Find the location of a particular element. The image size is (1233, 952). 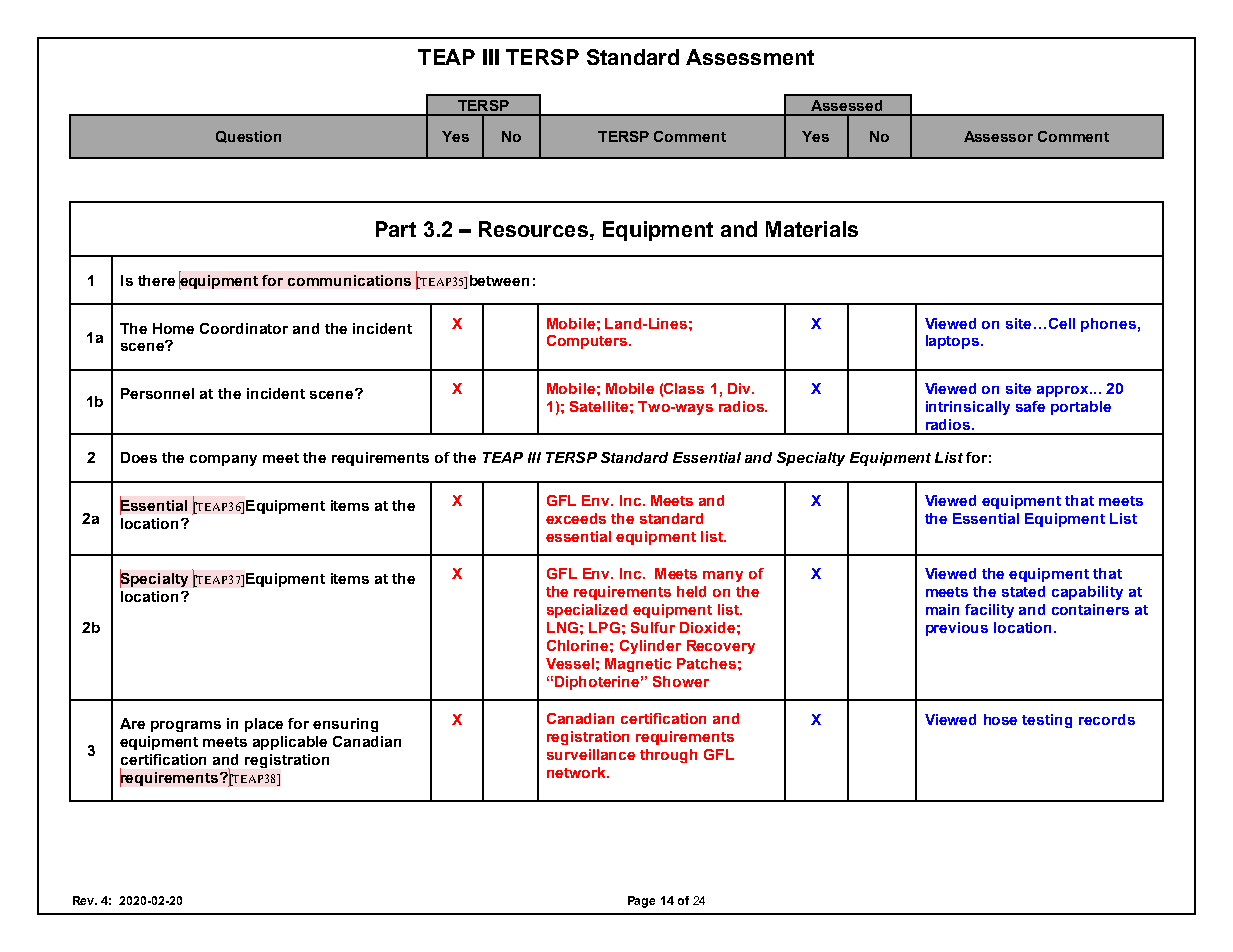

Assessor is located at coordinates (998, 136).
